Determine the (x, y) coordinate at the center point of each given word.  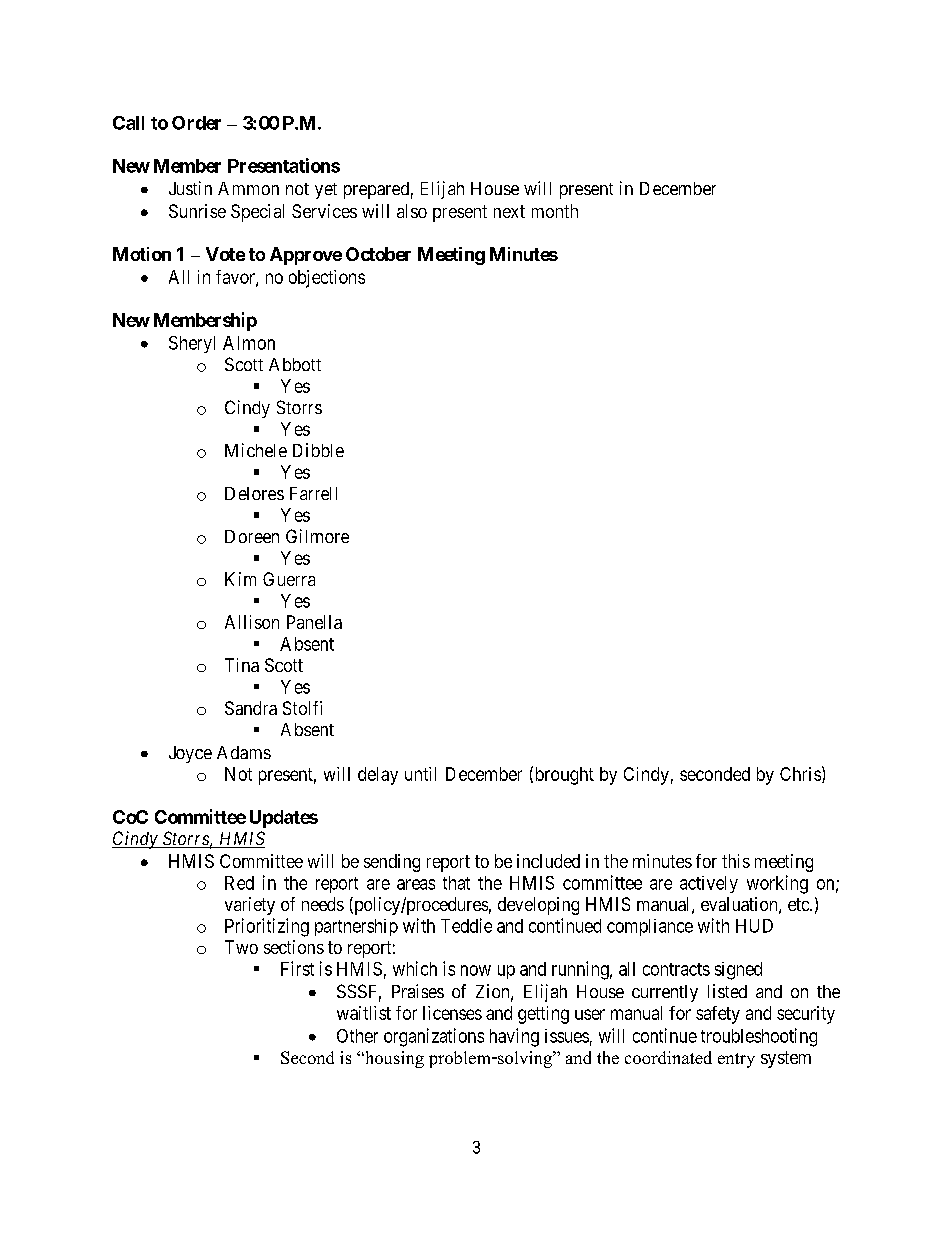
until (420, 774)
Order (196, 123)
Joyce (190, 754)
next (509, 211)
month (555, 211)
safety (718, 1015)
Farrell (313, 493)
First (297, 968)
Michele (256, 450)
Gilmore (317, 536)
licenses (452, 1013)
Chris (800, 774)
